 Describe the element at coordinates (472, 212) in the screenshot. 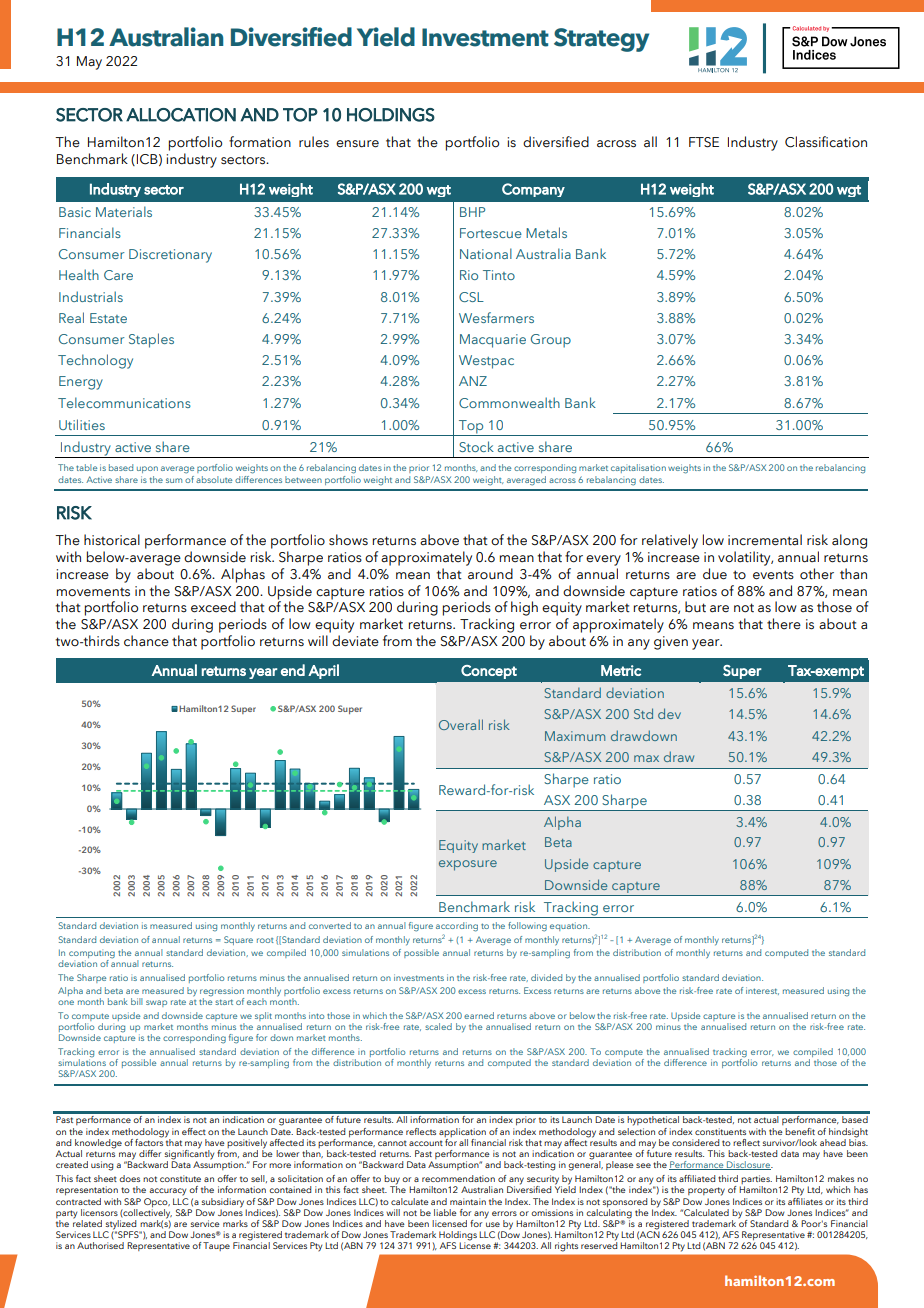

I see `BHP` at that location.
